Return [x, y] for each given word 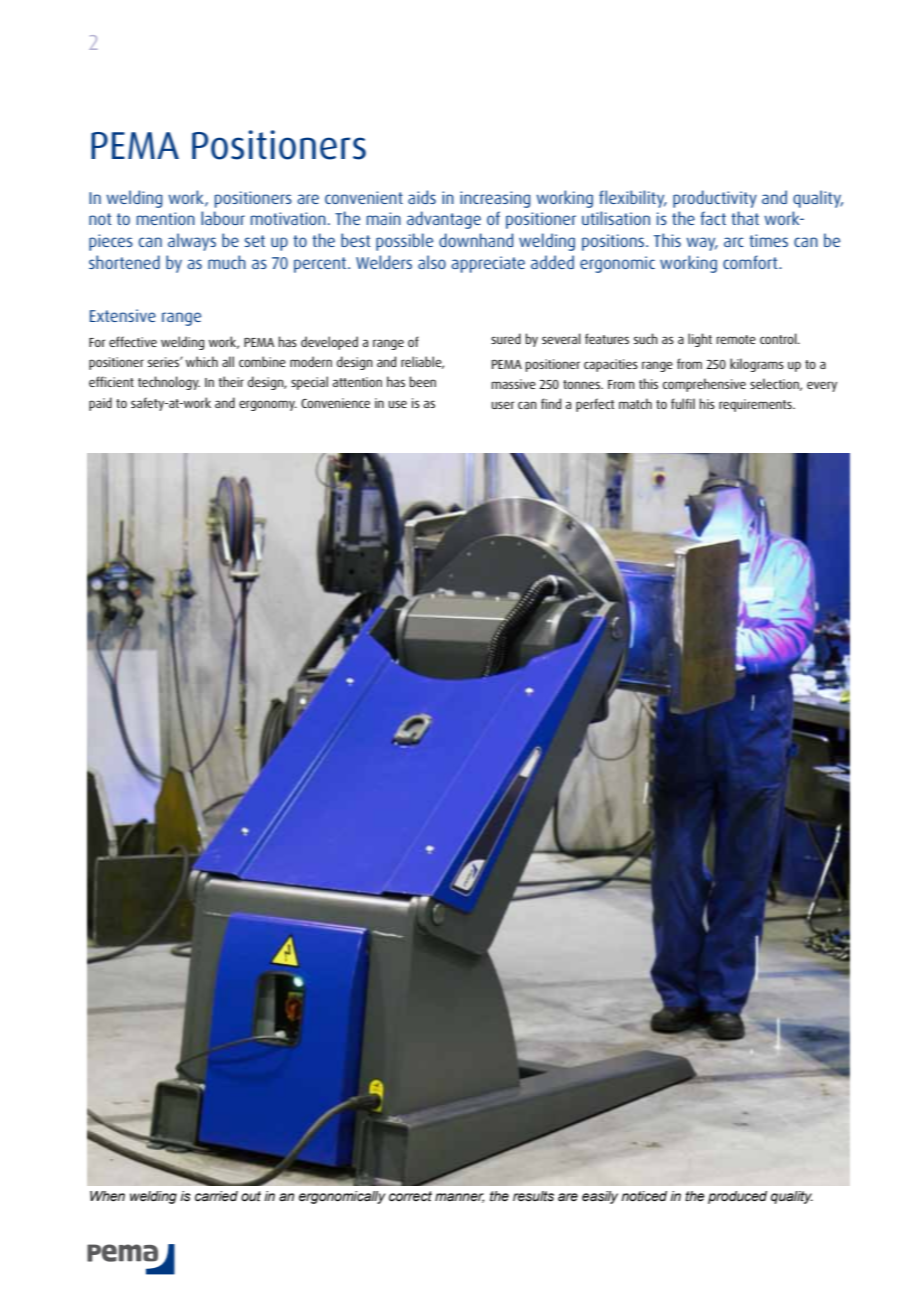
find [551, 403]
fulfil [683, 403]
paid [100, 404]
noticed [644, 1196]
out [251, 1196]
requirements [756, 405]
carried [216, 1196]
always [192, 242]
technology [169, 383]
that [745, 218]
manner [459, 1198]
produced [737, 1197]
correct [410, 1196]
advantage [444, 220]
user [503, 405]
